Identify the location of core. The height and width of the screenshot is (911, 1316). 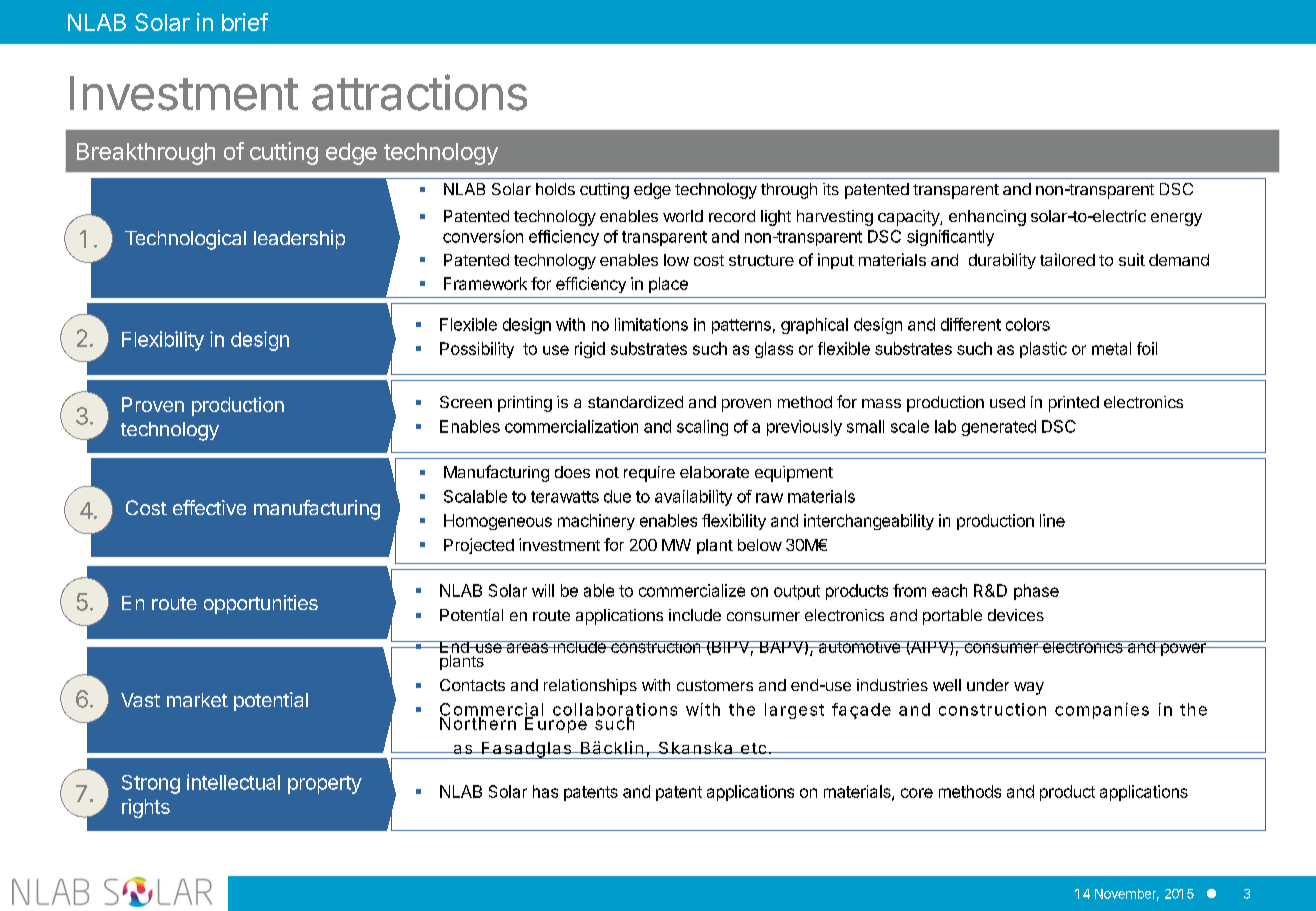
(917, 793).
